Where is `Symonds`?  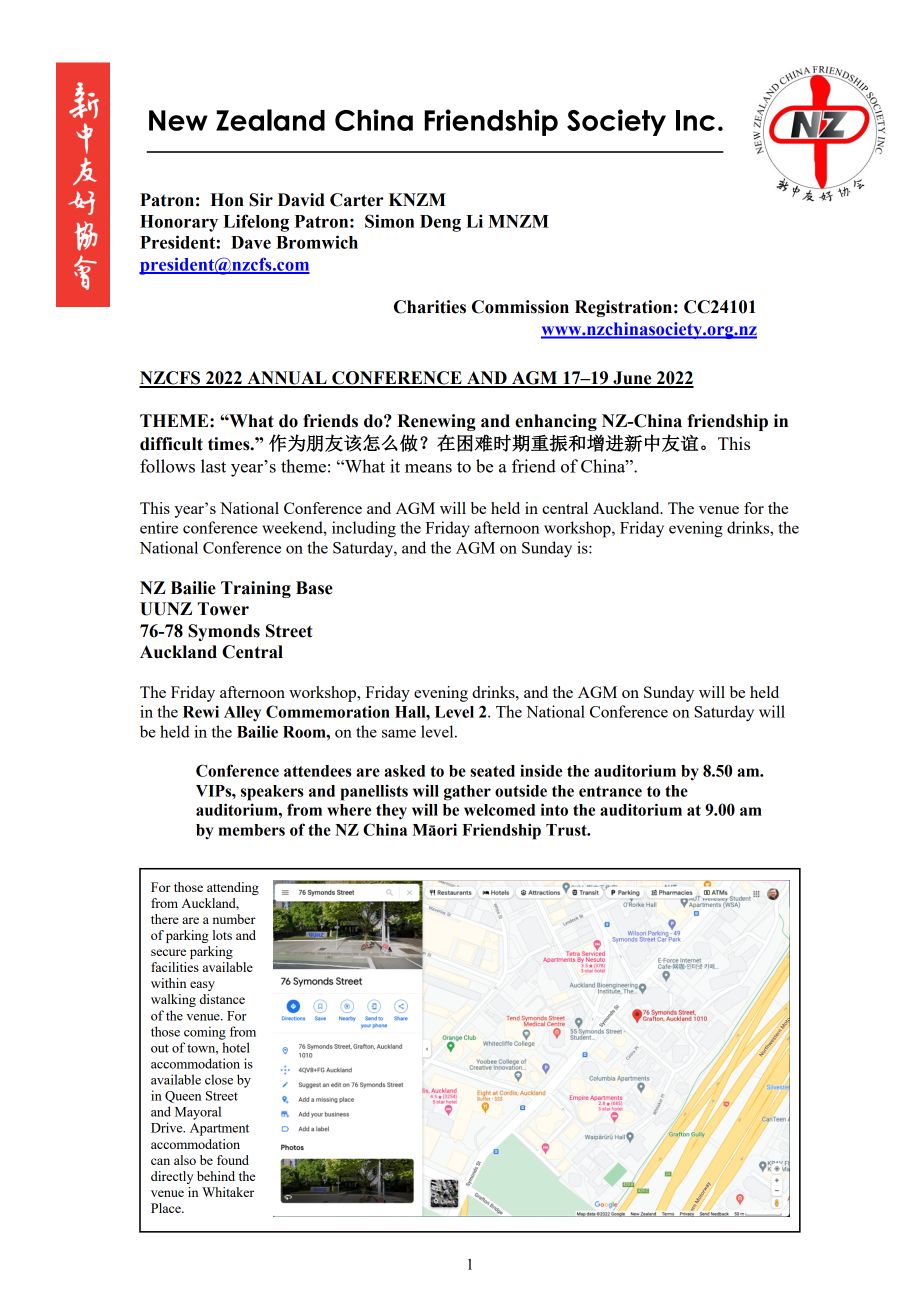 Symonds is located at coordinates (224, 632).
